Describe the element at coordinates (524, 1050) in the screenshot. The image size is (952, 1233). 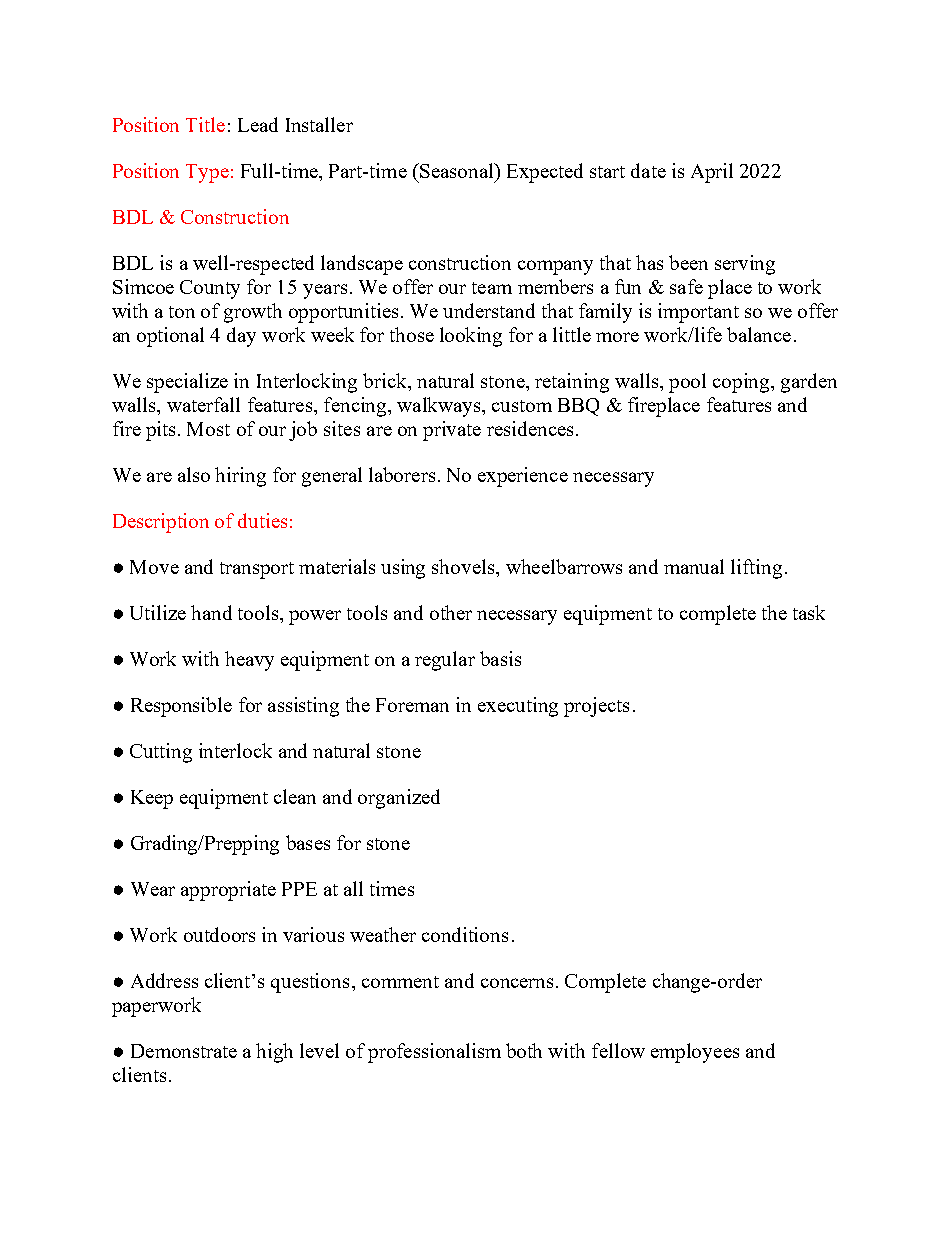
I see `both` at that location.
